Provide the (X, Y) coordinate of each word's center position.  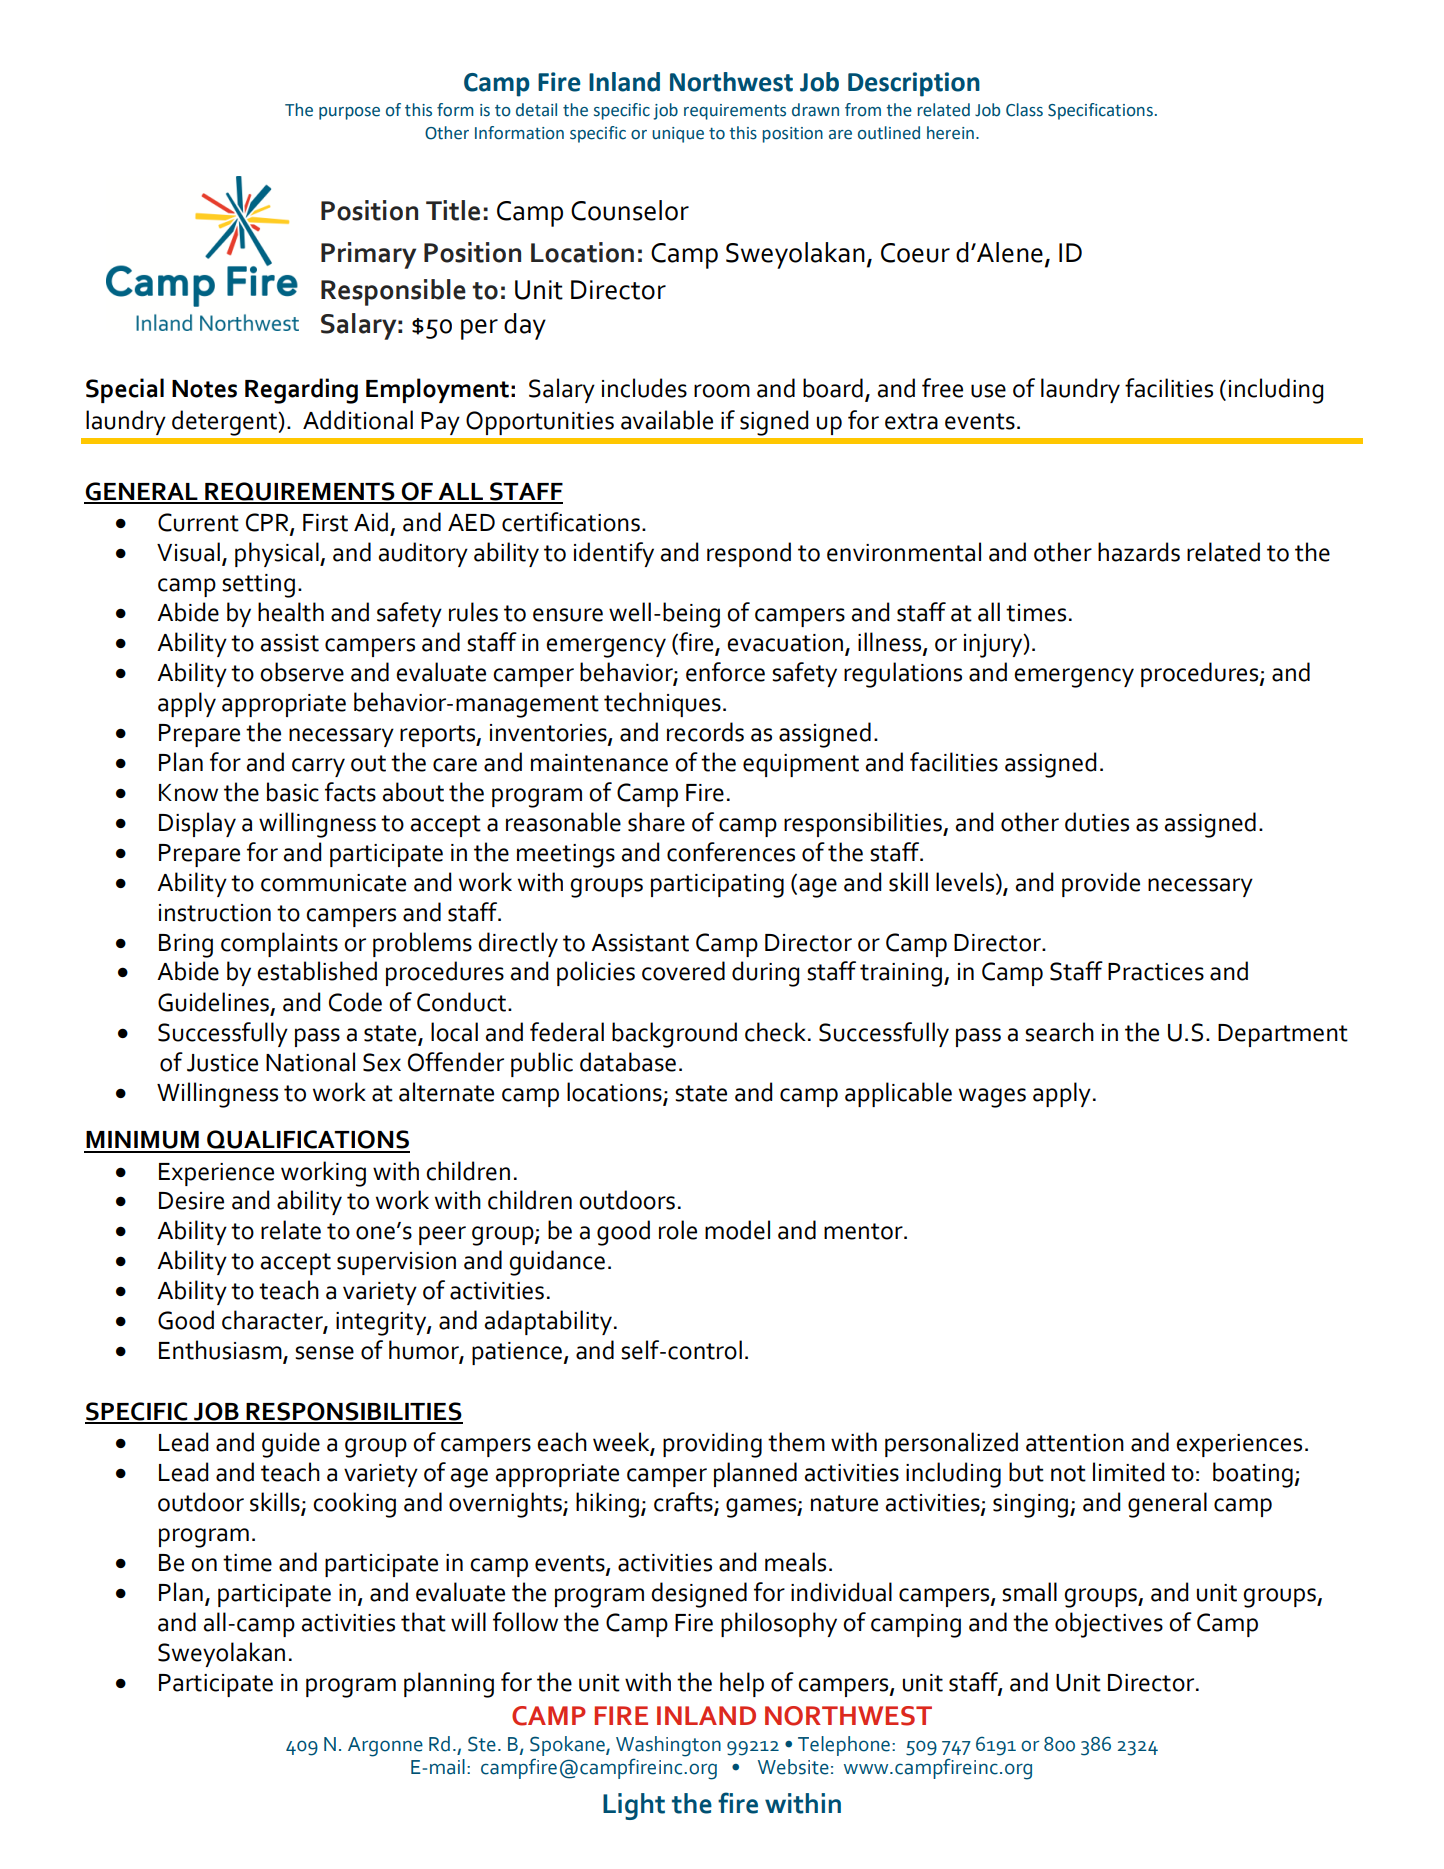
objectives (1109, 1625)
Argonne (385, 1747)
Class (1024, 110)
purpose (349, 113)
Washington (668, 1746)
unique (678, 135)
